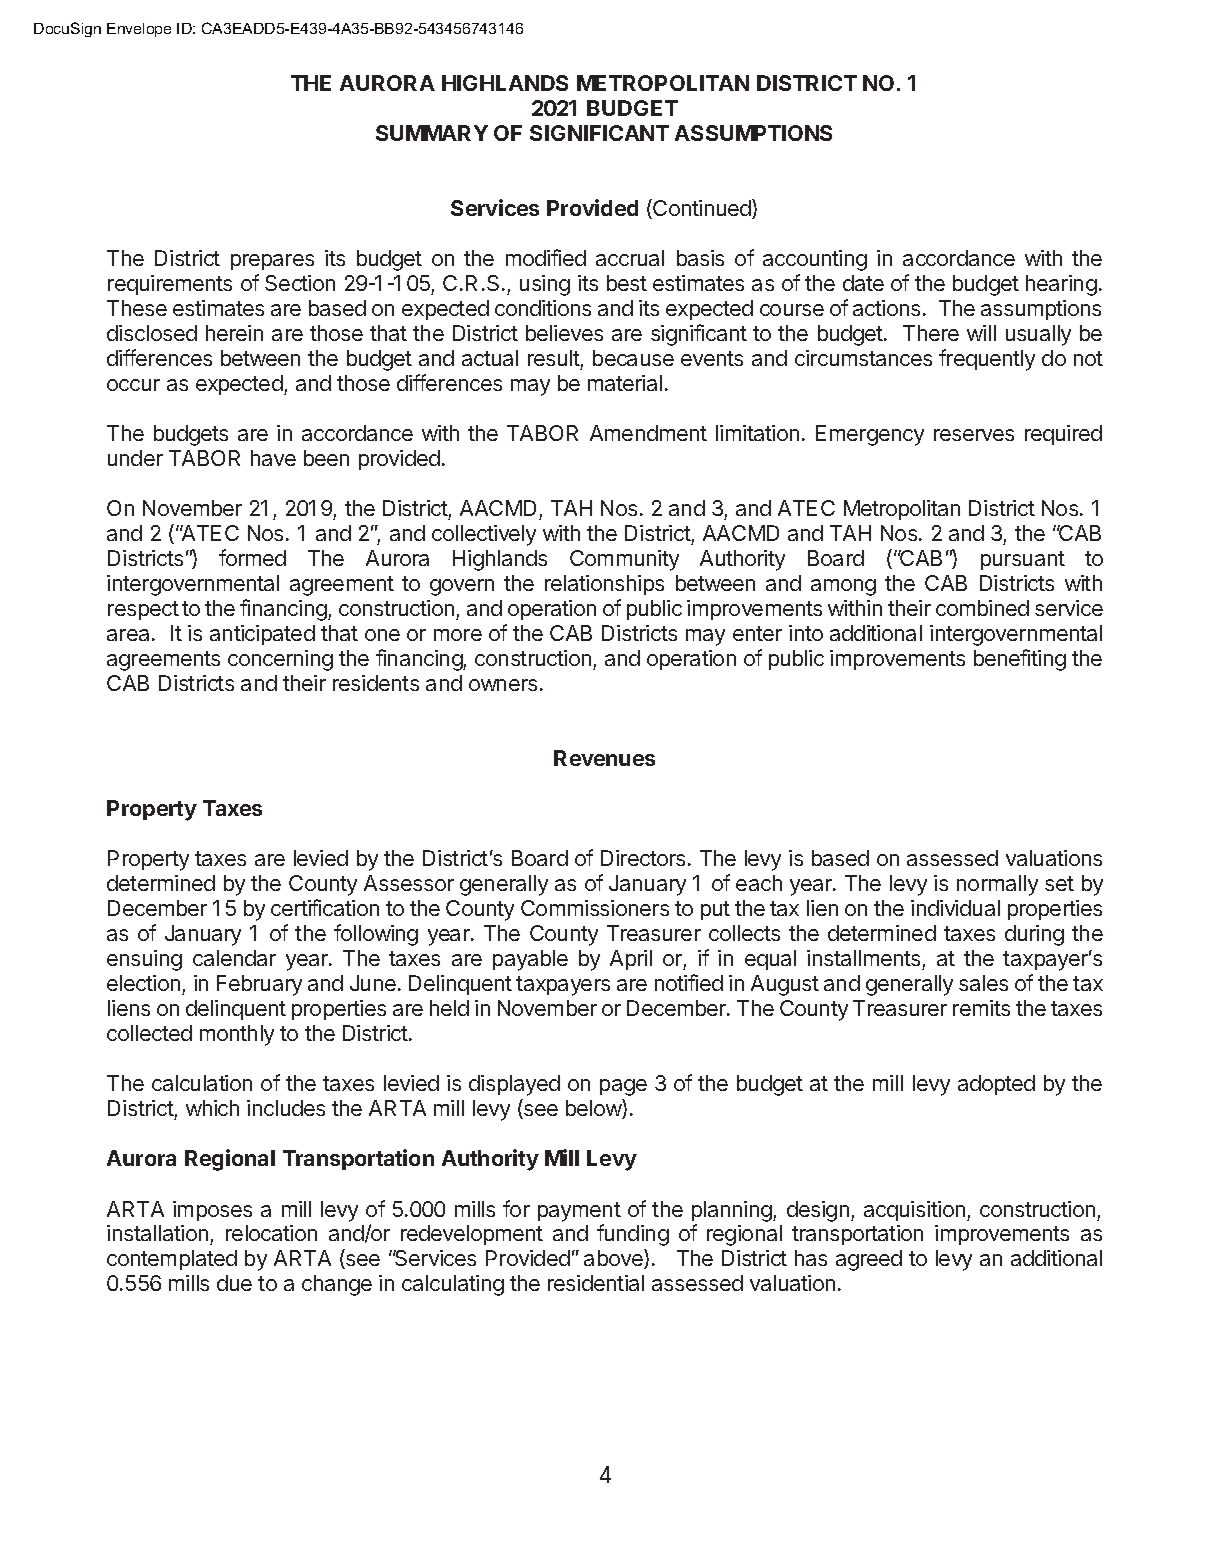 The image size is (1210, 1566). I want to click on benefiting, so click(1020, 660).
